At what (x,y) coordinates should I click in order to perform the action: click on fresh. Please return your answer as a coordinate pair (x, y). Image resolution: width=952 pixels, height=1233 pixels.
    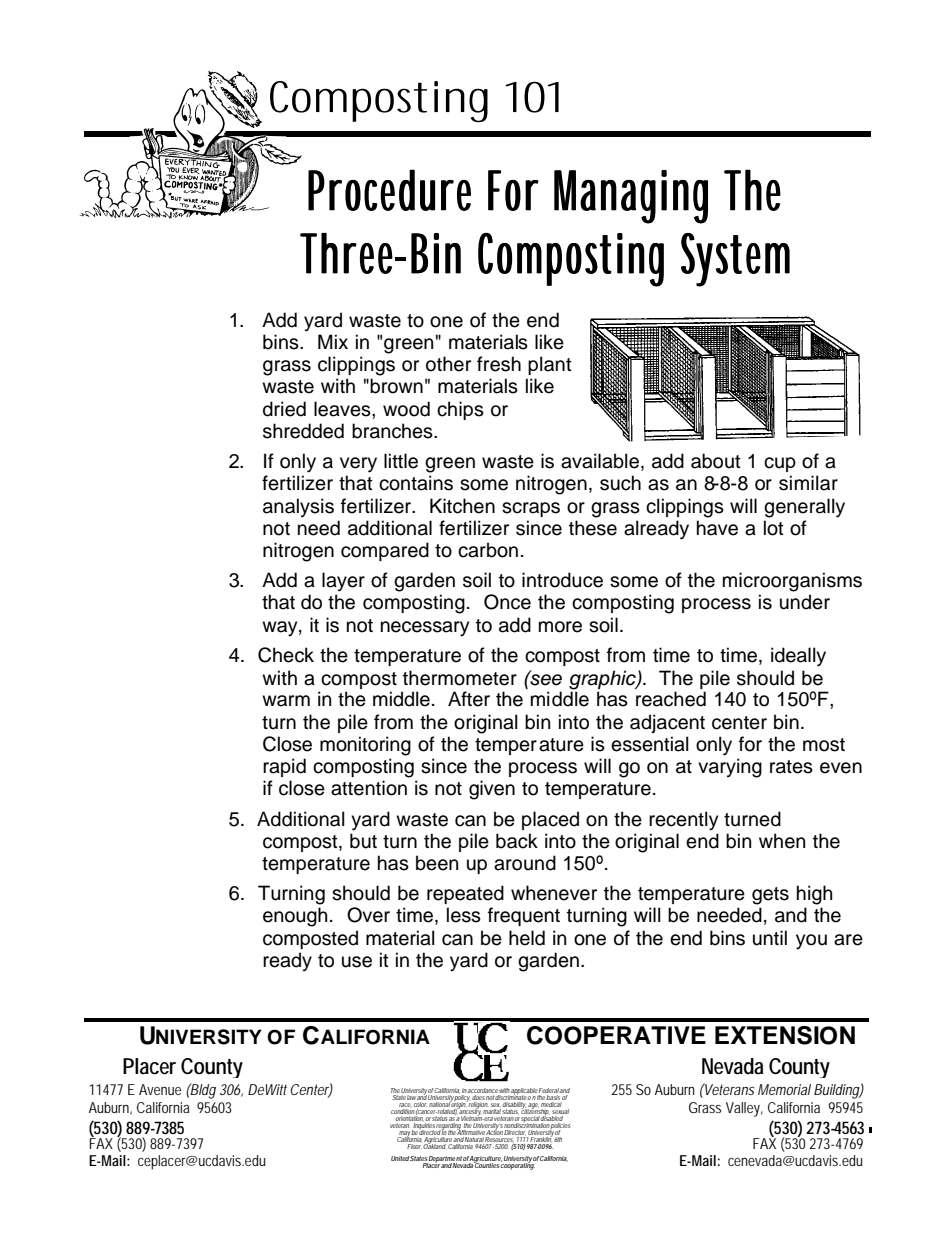
    Looking at the image, I should click on (499, 364).
